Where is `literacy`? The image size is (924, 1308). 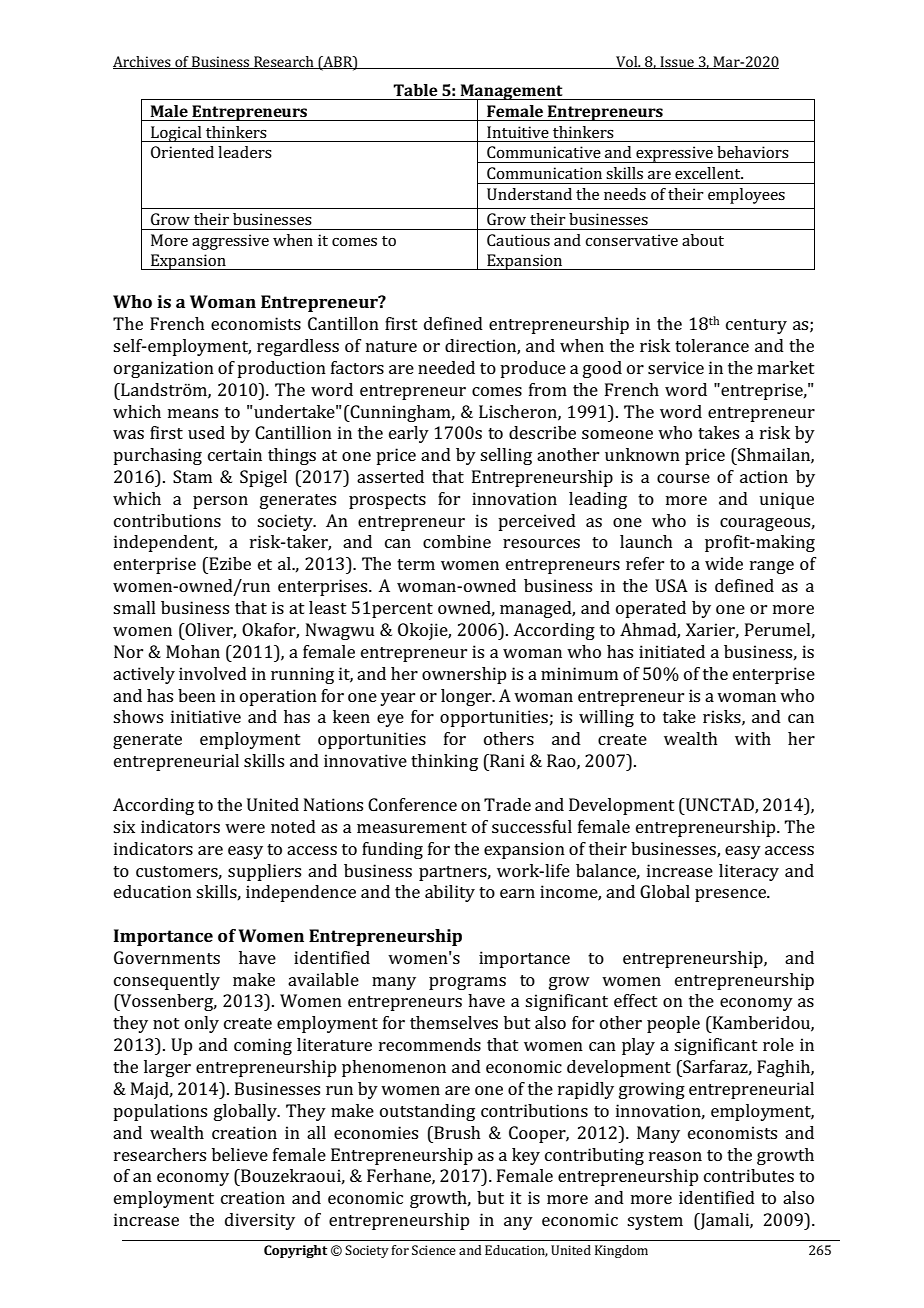 literacy is located at coordinates (749, 872).
